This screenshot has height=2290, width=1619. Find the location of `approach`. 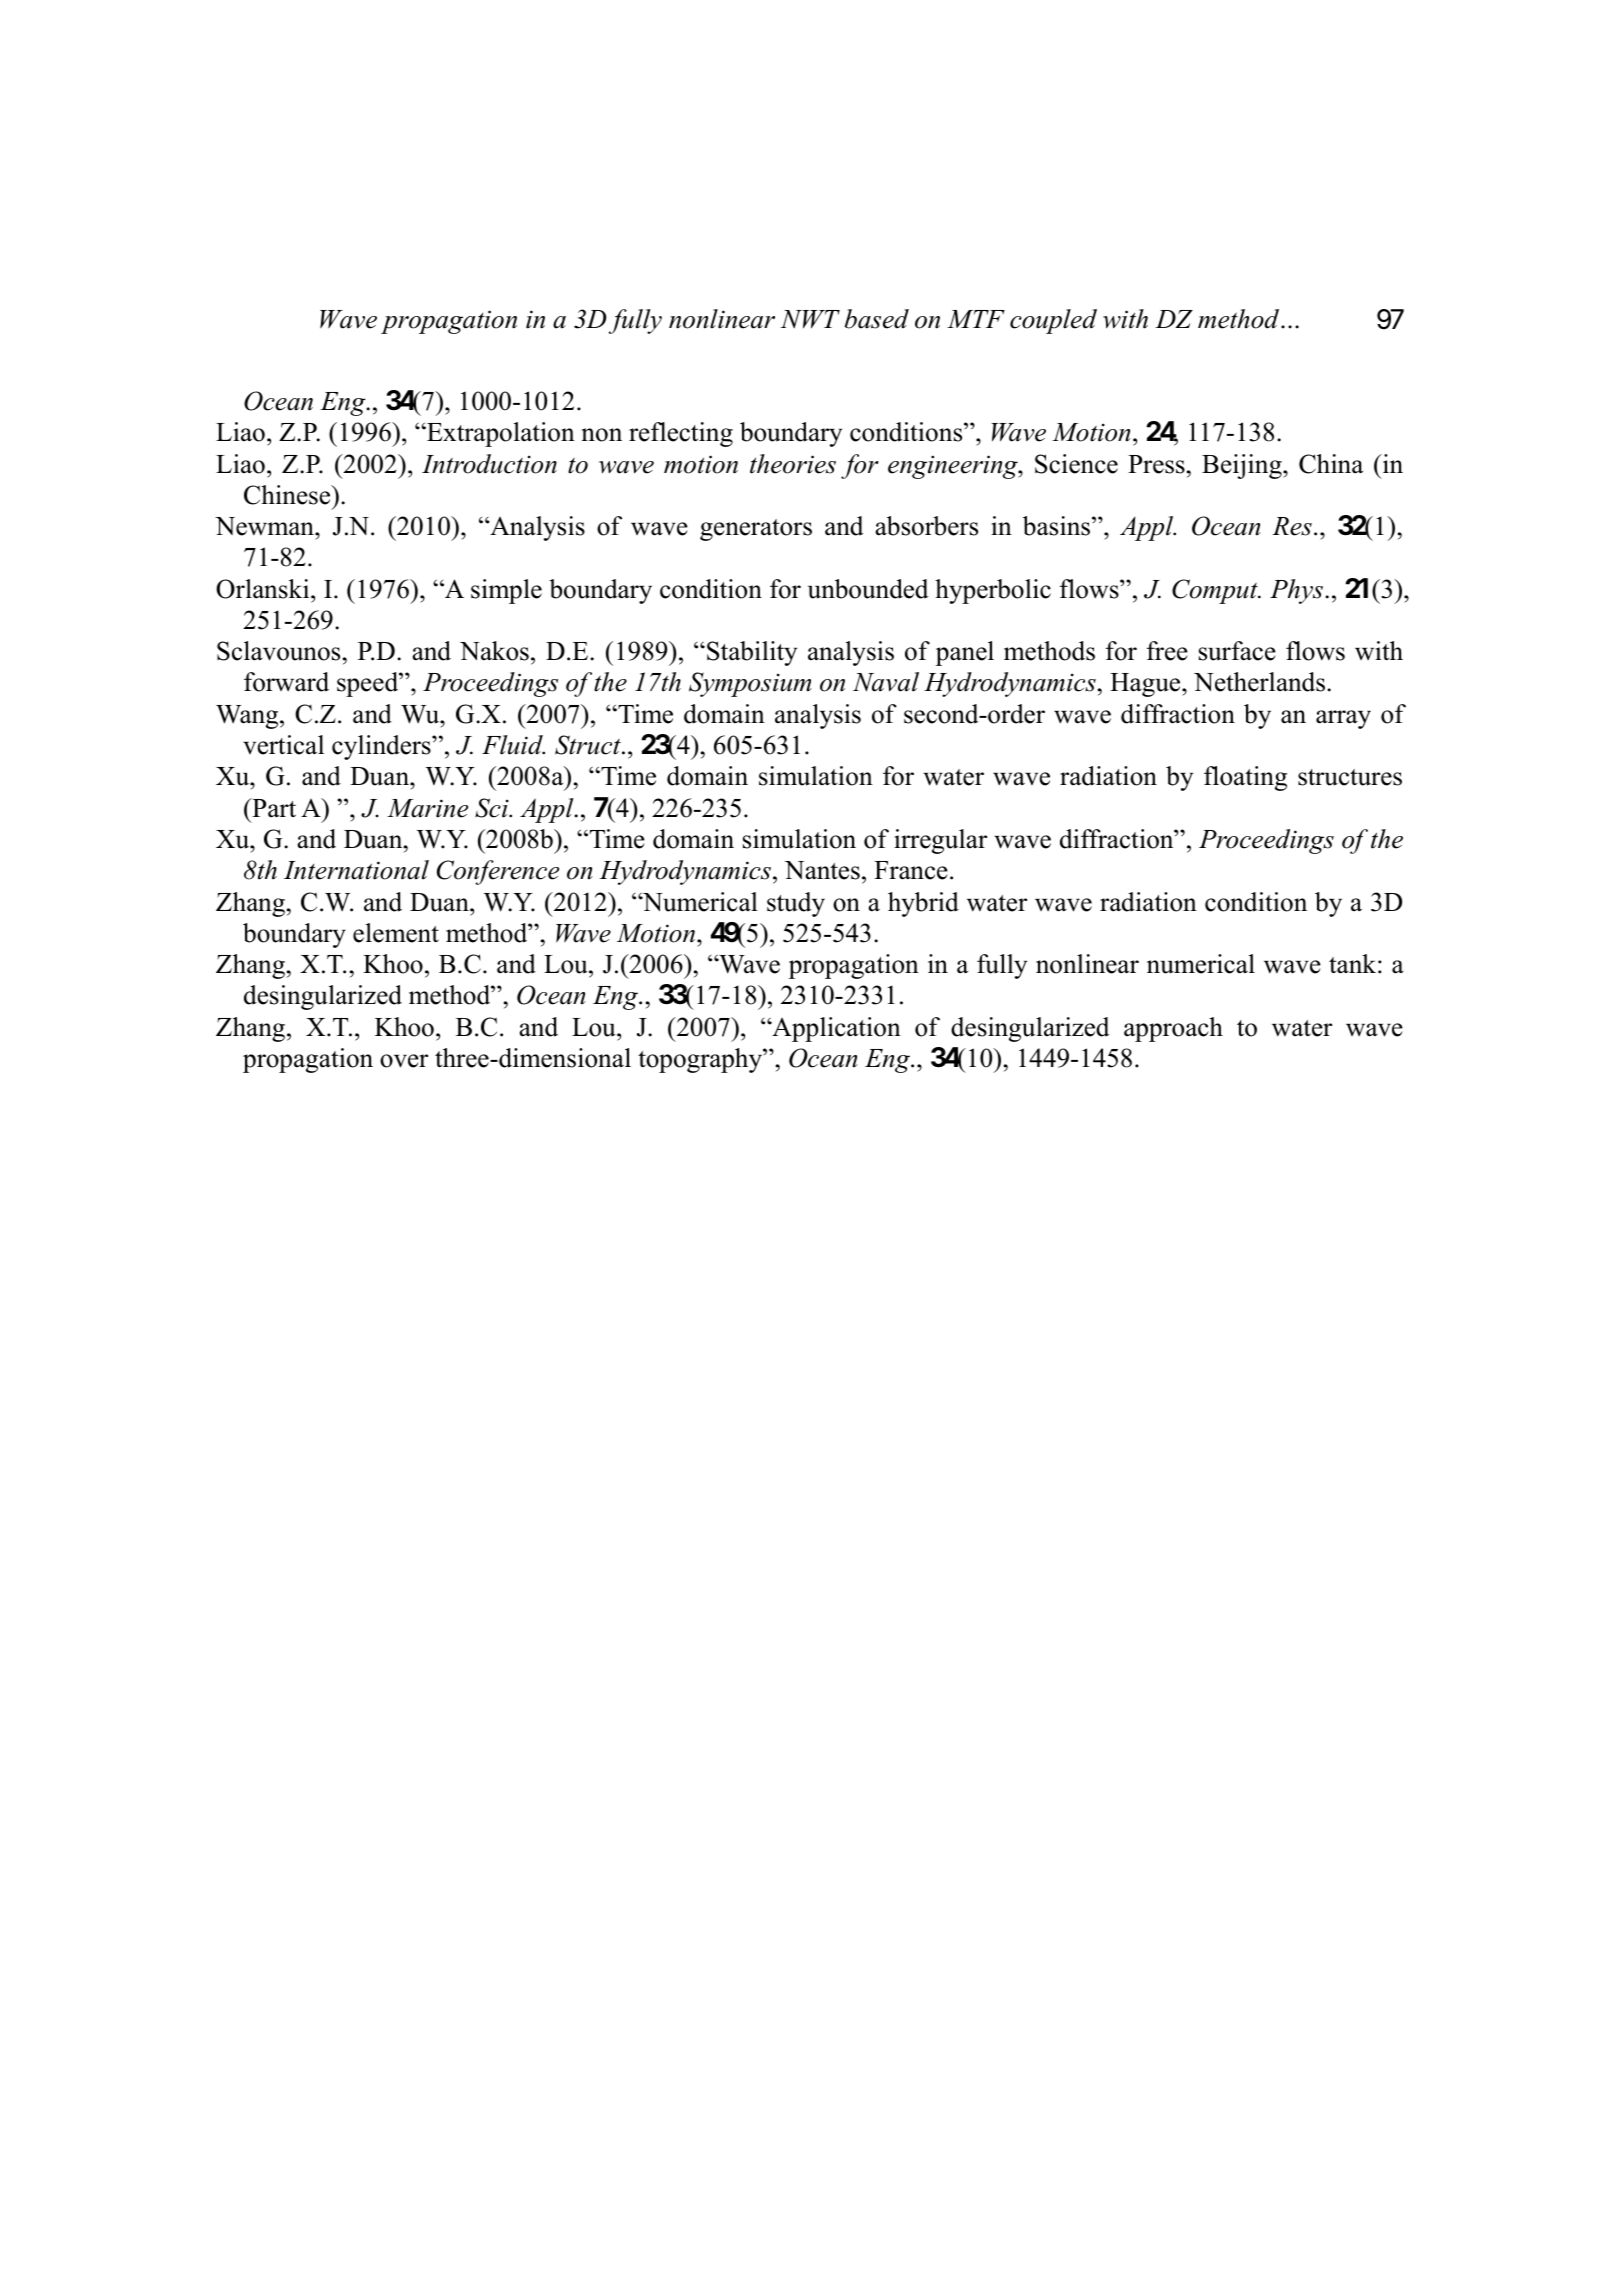

approach is located at coordinates (1173, 1029).
